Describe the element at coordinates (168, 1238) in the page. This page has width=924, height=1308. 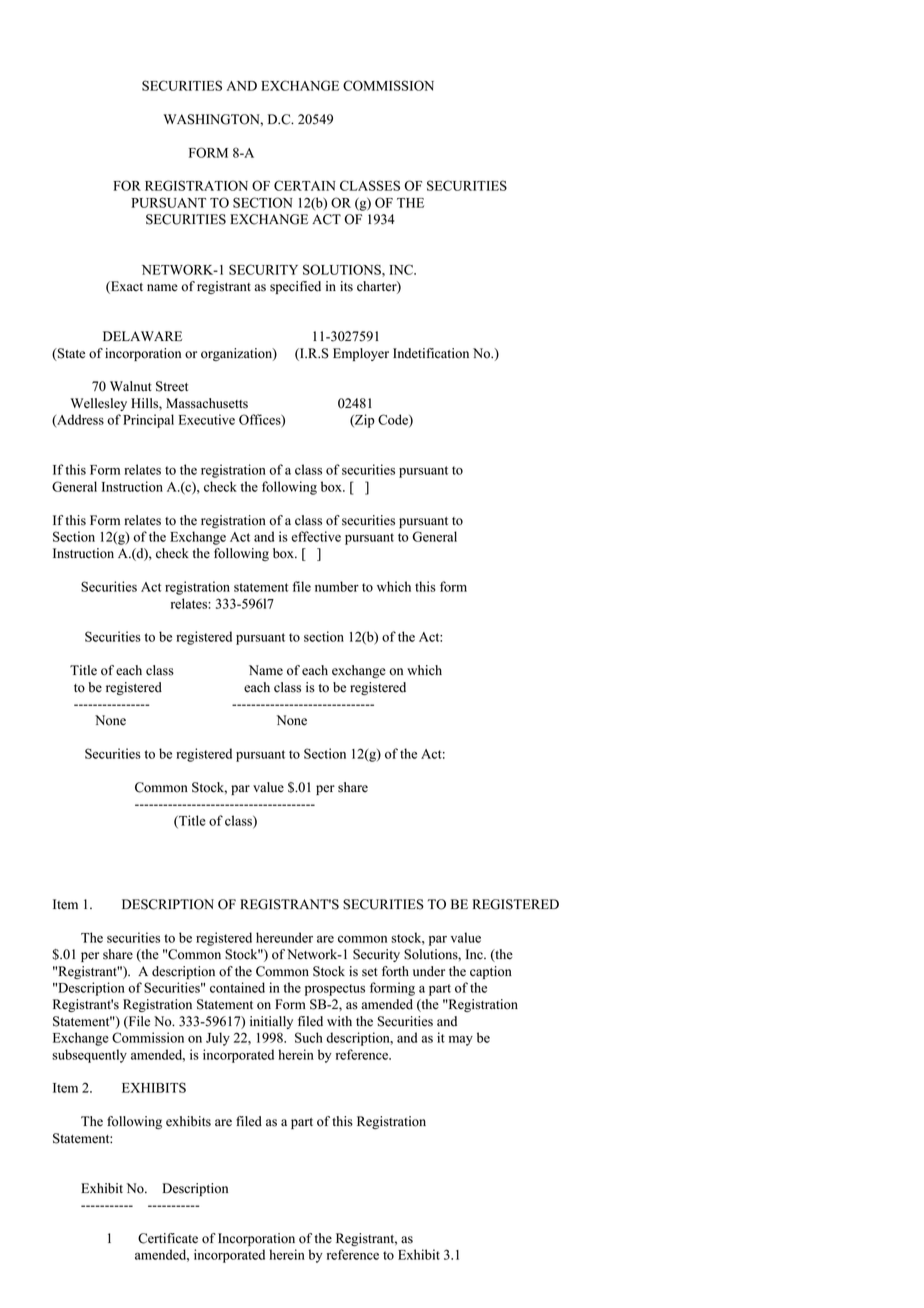
I see `Certificate` at that location.
